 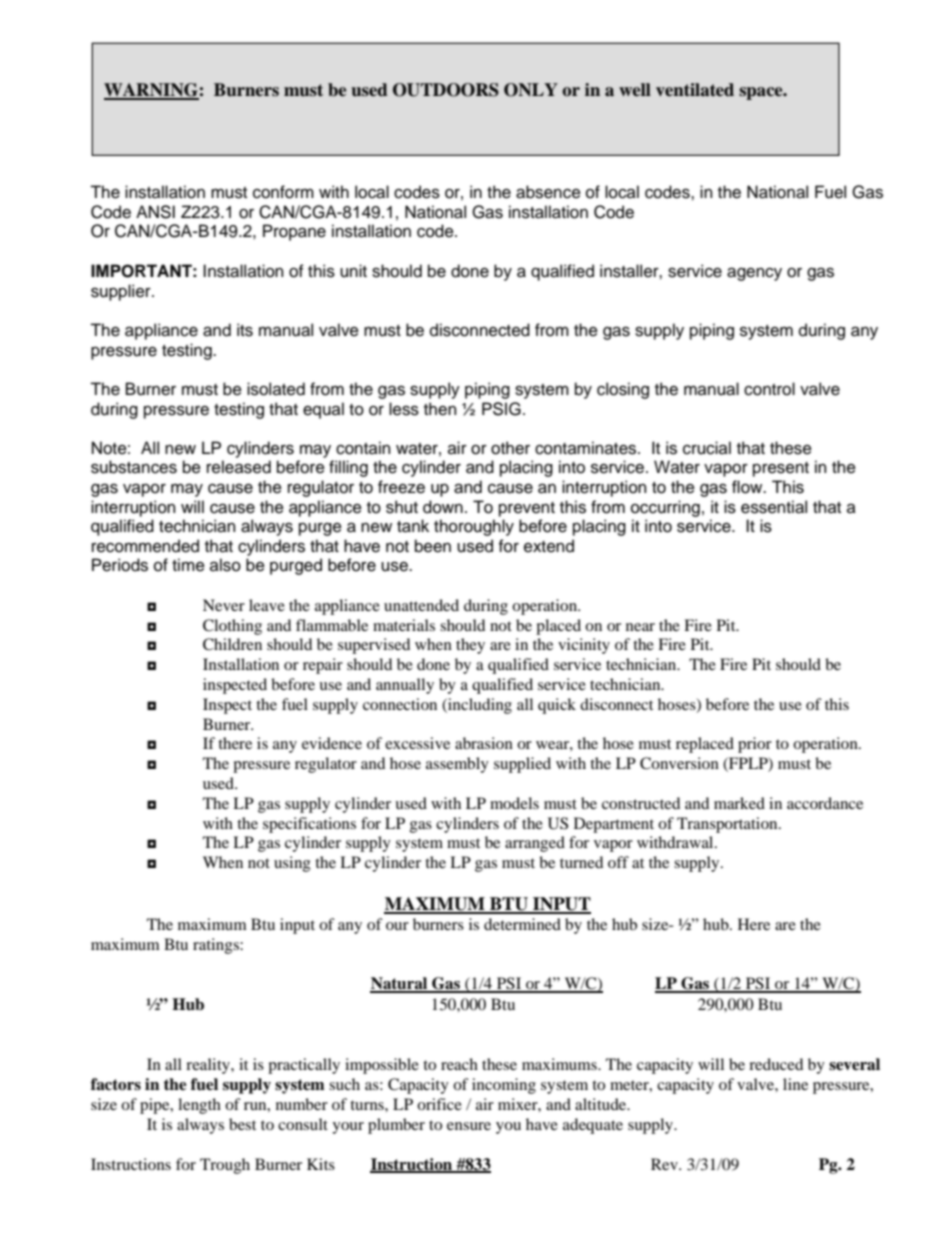 What do you see at coordinates (469, 1126) in the page?
I see `ensure` at bounding box center [469, 1126].
